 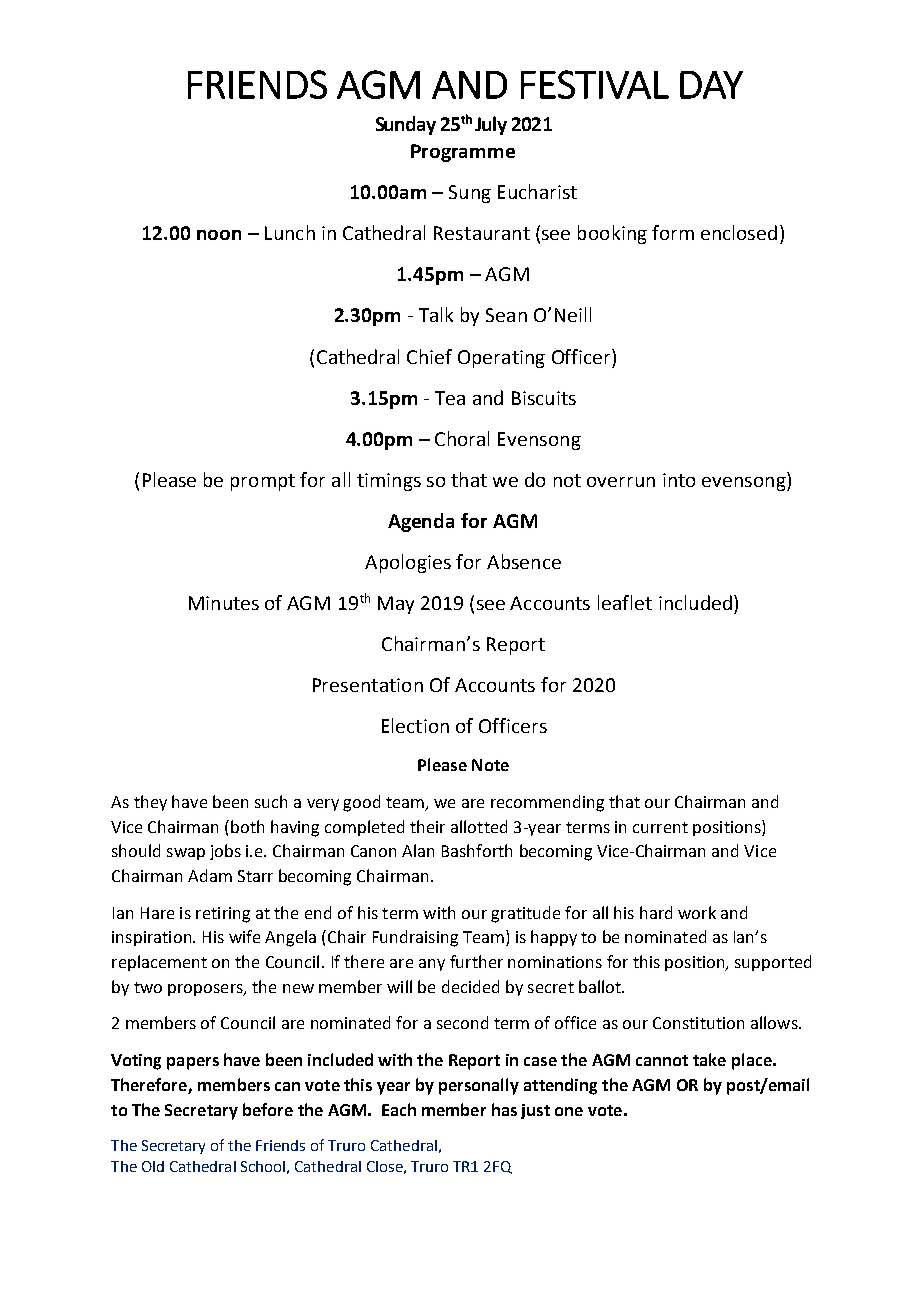 What do you see at coordinates (219, 235) in the screenshot?
I see `noon` at bounding box center [219, 235].
